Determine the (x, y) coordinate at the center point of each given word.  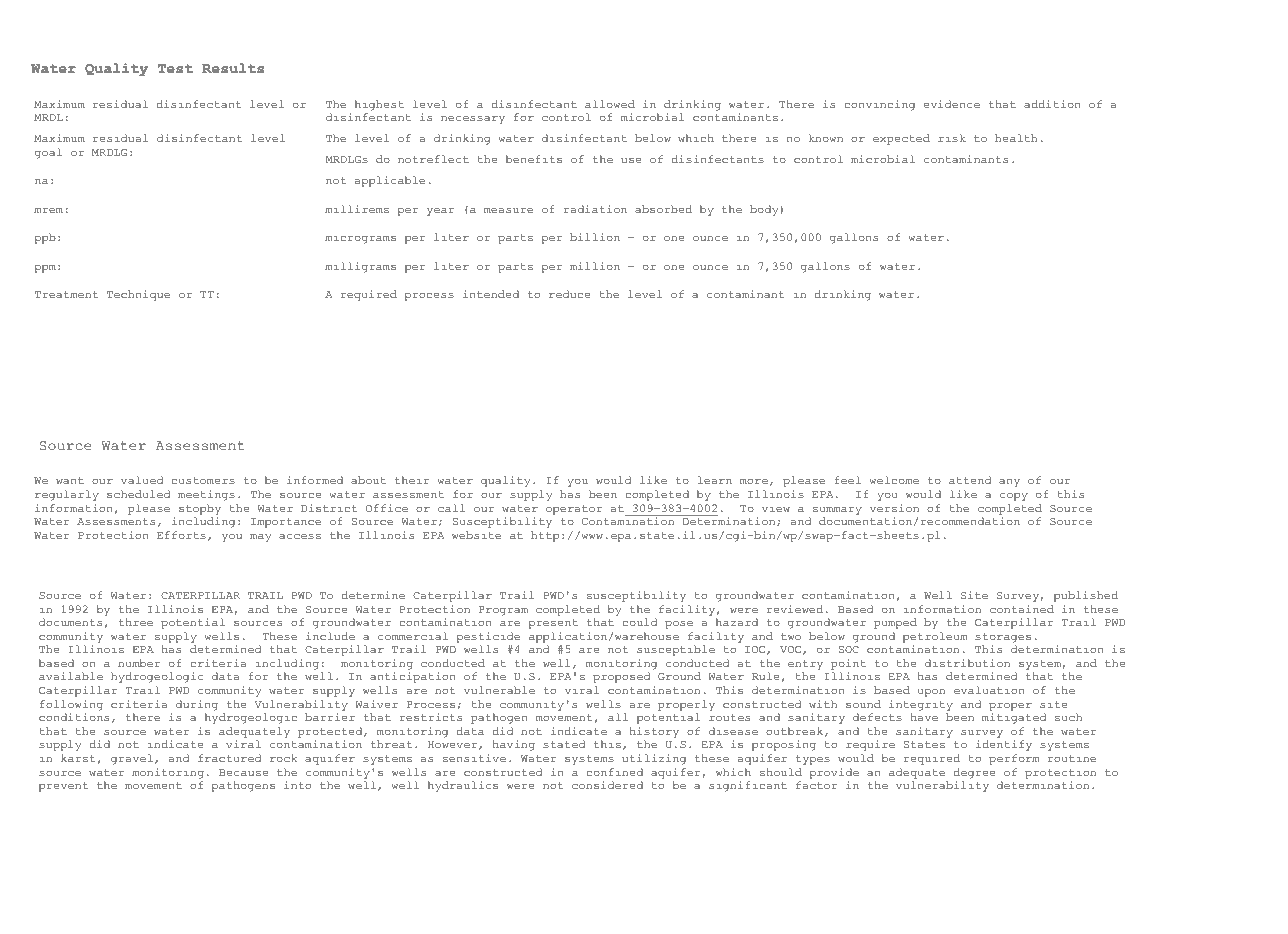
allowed (610, 104)
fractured (230, 758)
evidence (951, 104)
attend (970, 480)
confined (614, 772)
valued (142, 480)
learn (715, 480)
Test (175, 69)
